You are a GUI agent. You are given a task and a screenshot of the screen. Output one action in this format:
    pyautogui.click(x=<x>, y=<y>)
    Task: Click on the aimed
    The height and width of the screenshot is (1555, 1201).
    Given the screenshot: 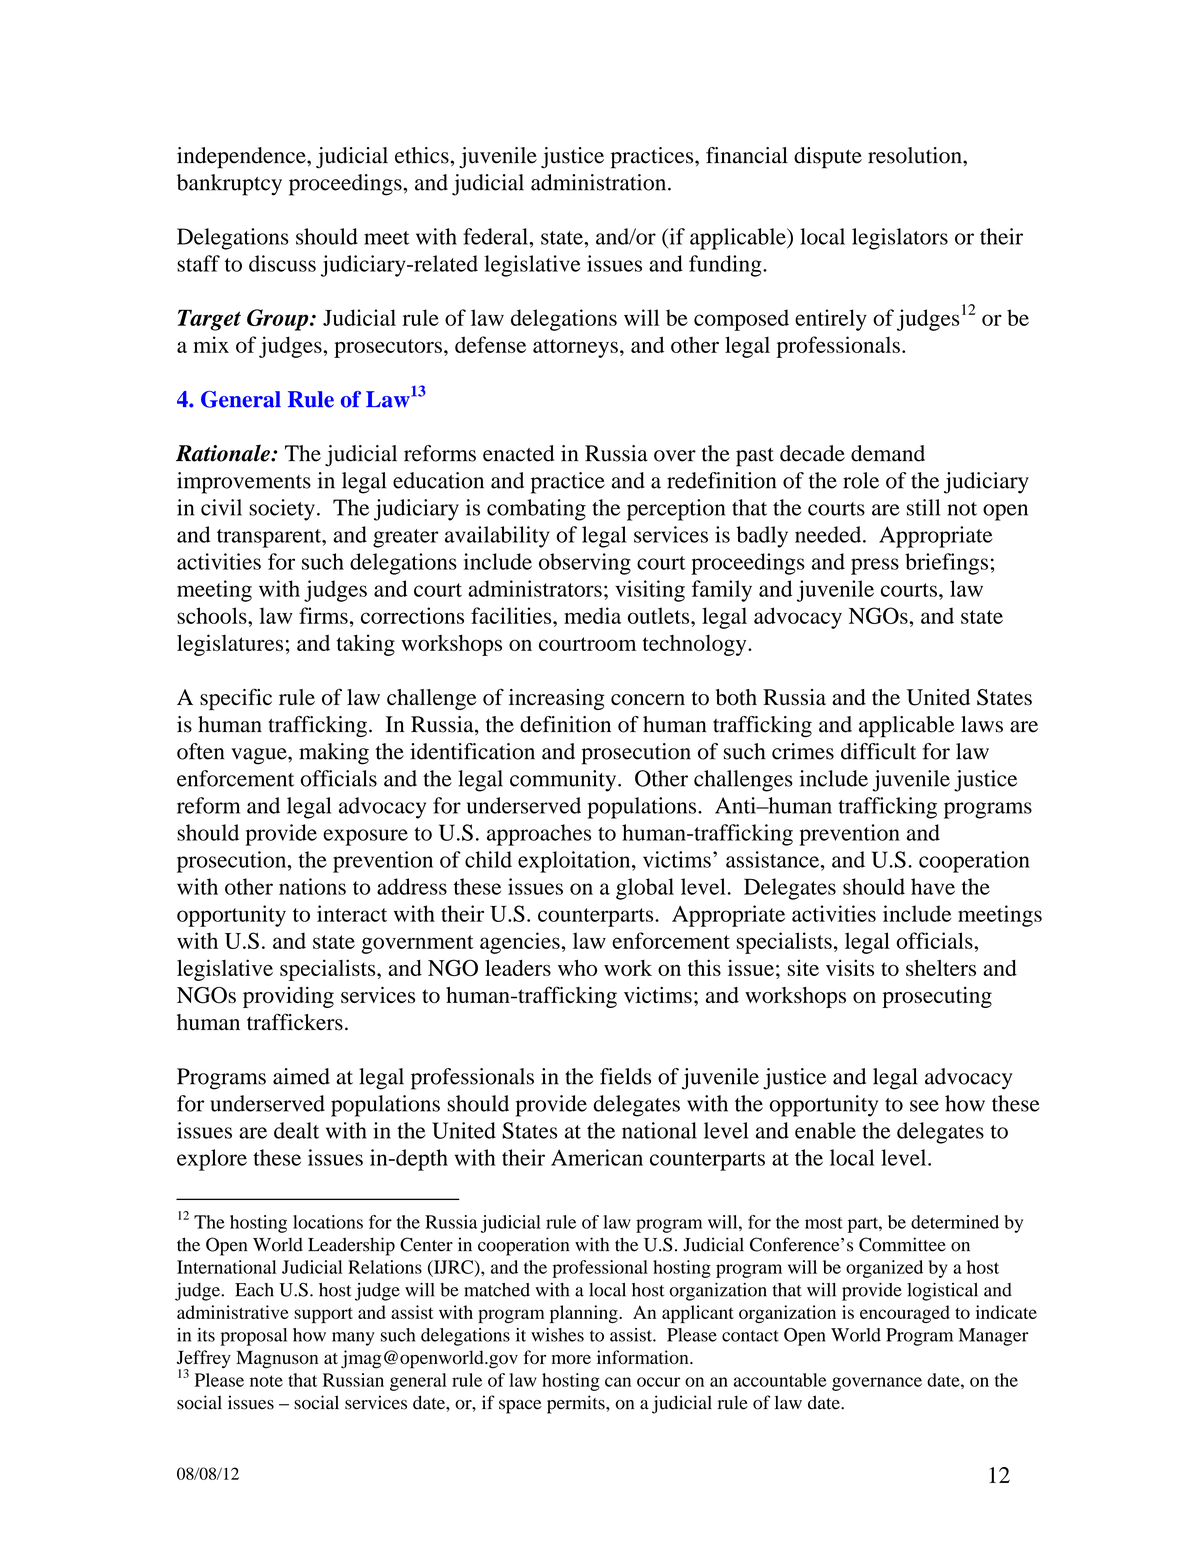 What is the action you would take?
    pyautogui.click(x=301, y=1076)
